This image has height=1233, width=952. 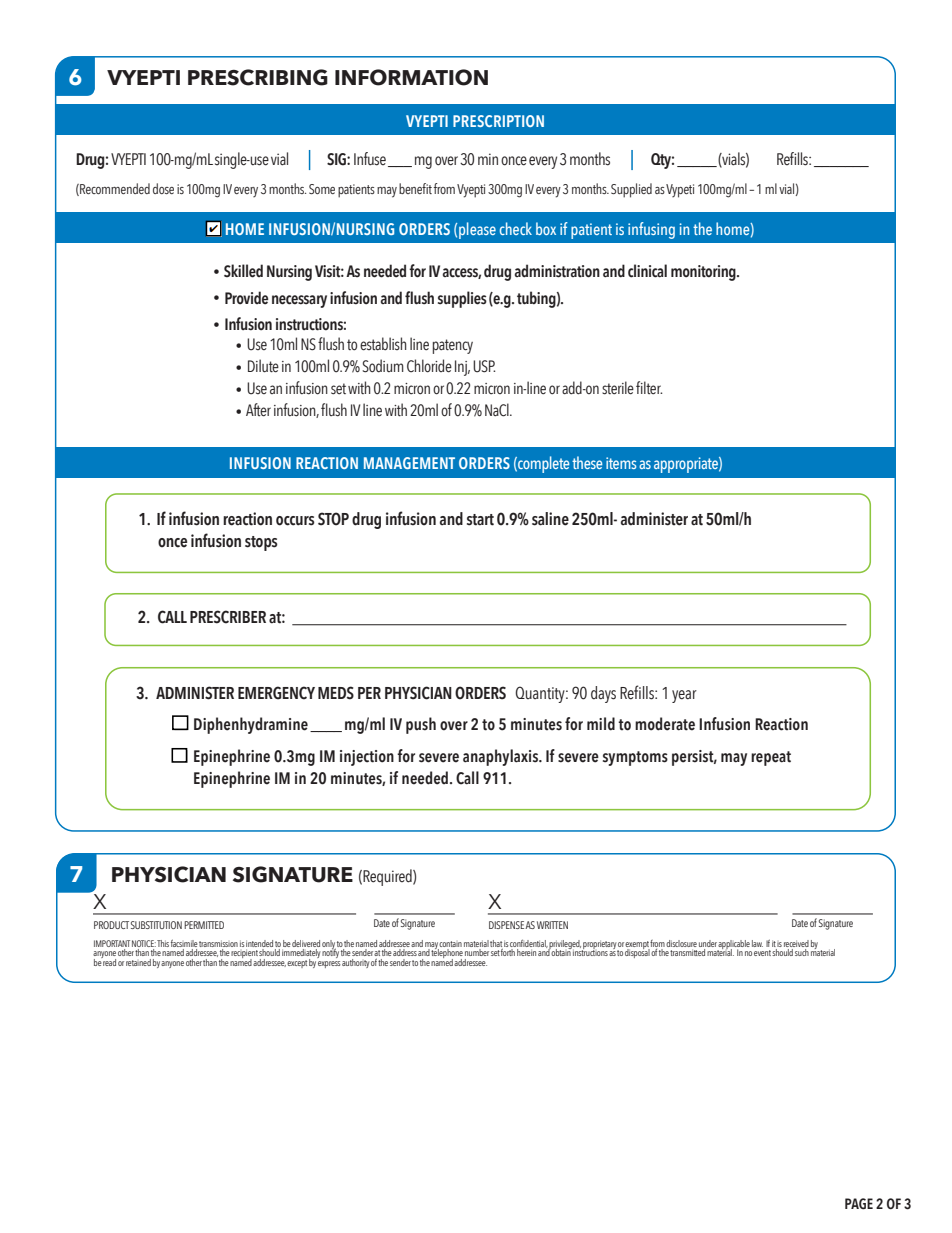 I want to click on PRESCRIPTION, so click(x=498, y=121).
